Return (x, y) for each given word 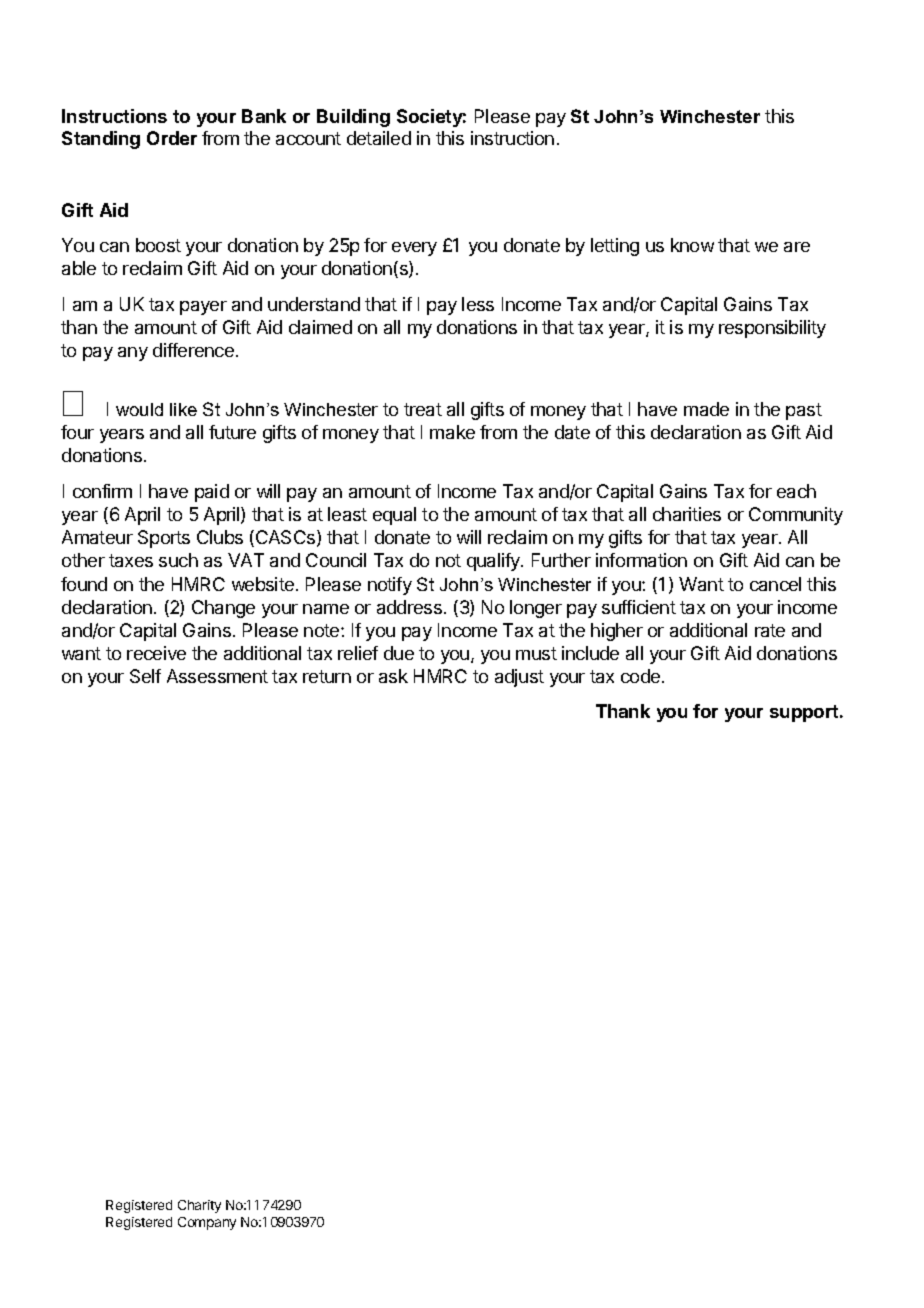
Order (172, 138)
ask (393, 676)
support (805, 713)
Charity (199, 1206)
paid (212, 493)
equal (394, 516)
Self (145, 676)
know (692, 245)
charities (687, 514)
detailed (379, 138)
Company (207, 1223)
